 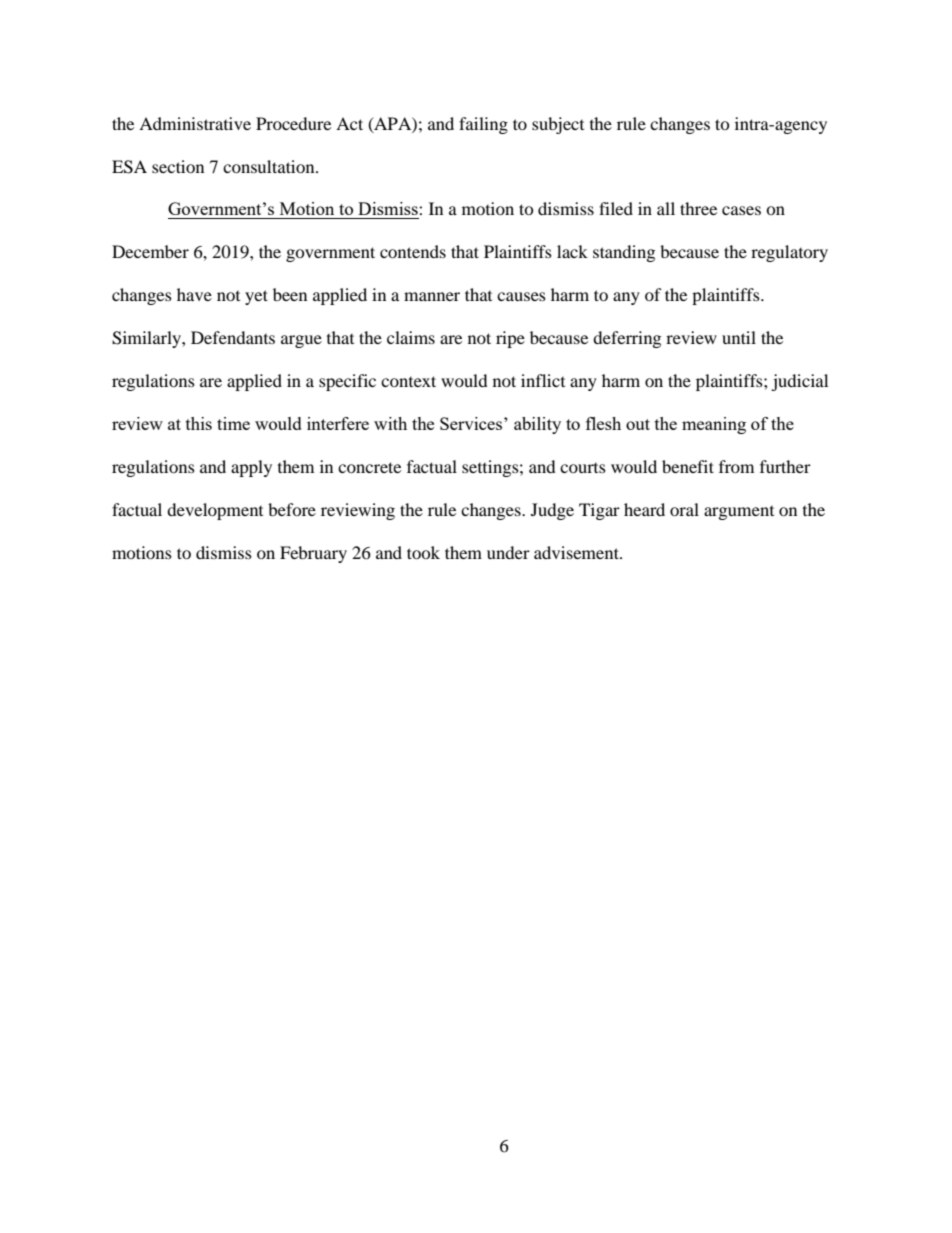 I want to click on meaning, so click(x=714, y=425).
